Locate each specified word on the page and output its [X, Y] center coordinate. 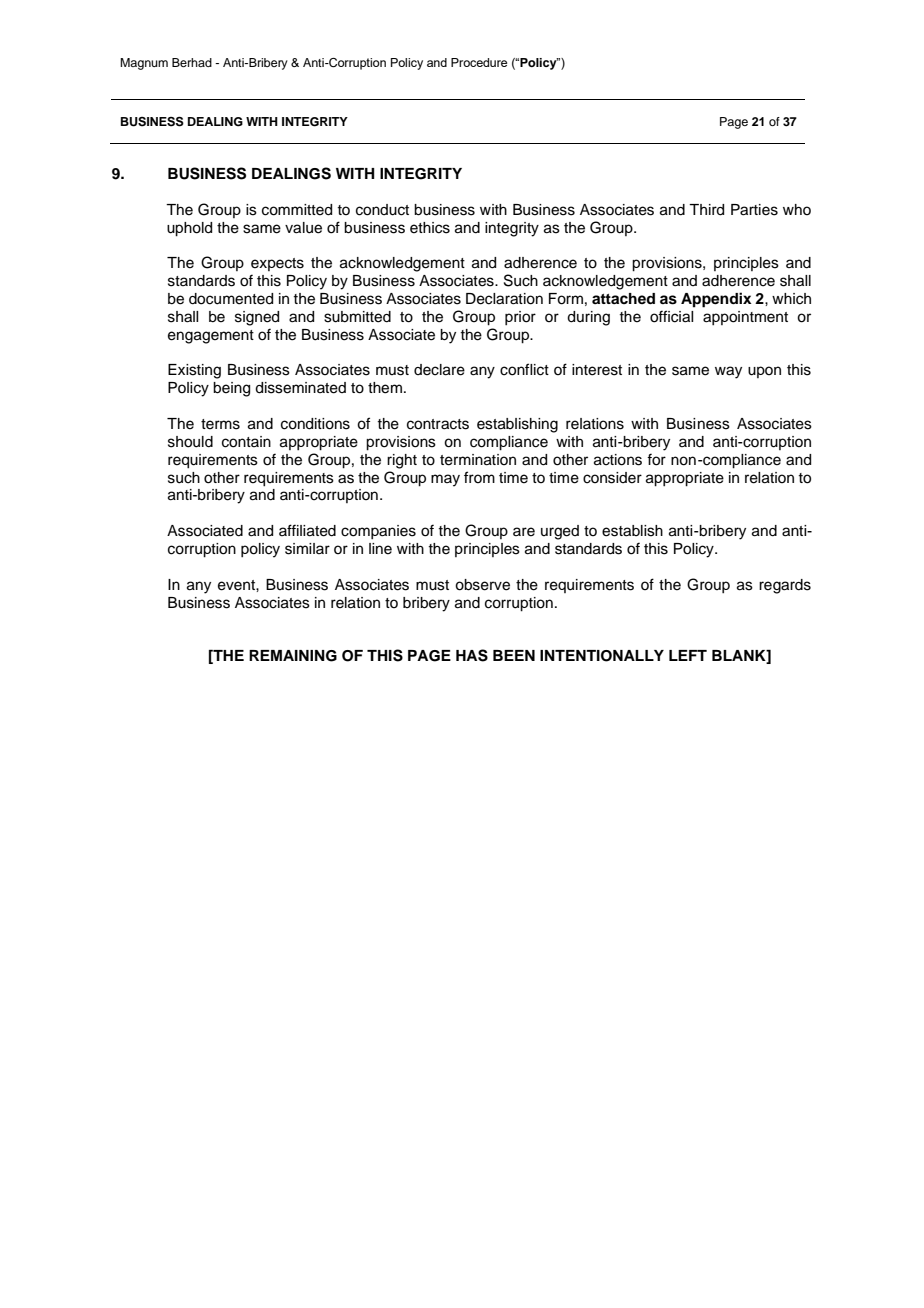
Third [706, 210]
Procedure [479, 62]
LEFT [688, 655]
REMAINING [293, 656]
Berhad [192, 62]
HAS [472, 655]
